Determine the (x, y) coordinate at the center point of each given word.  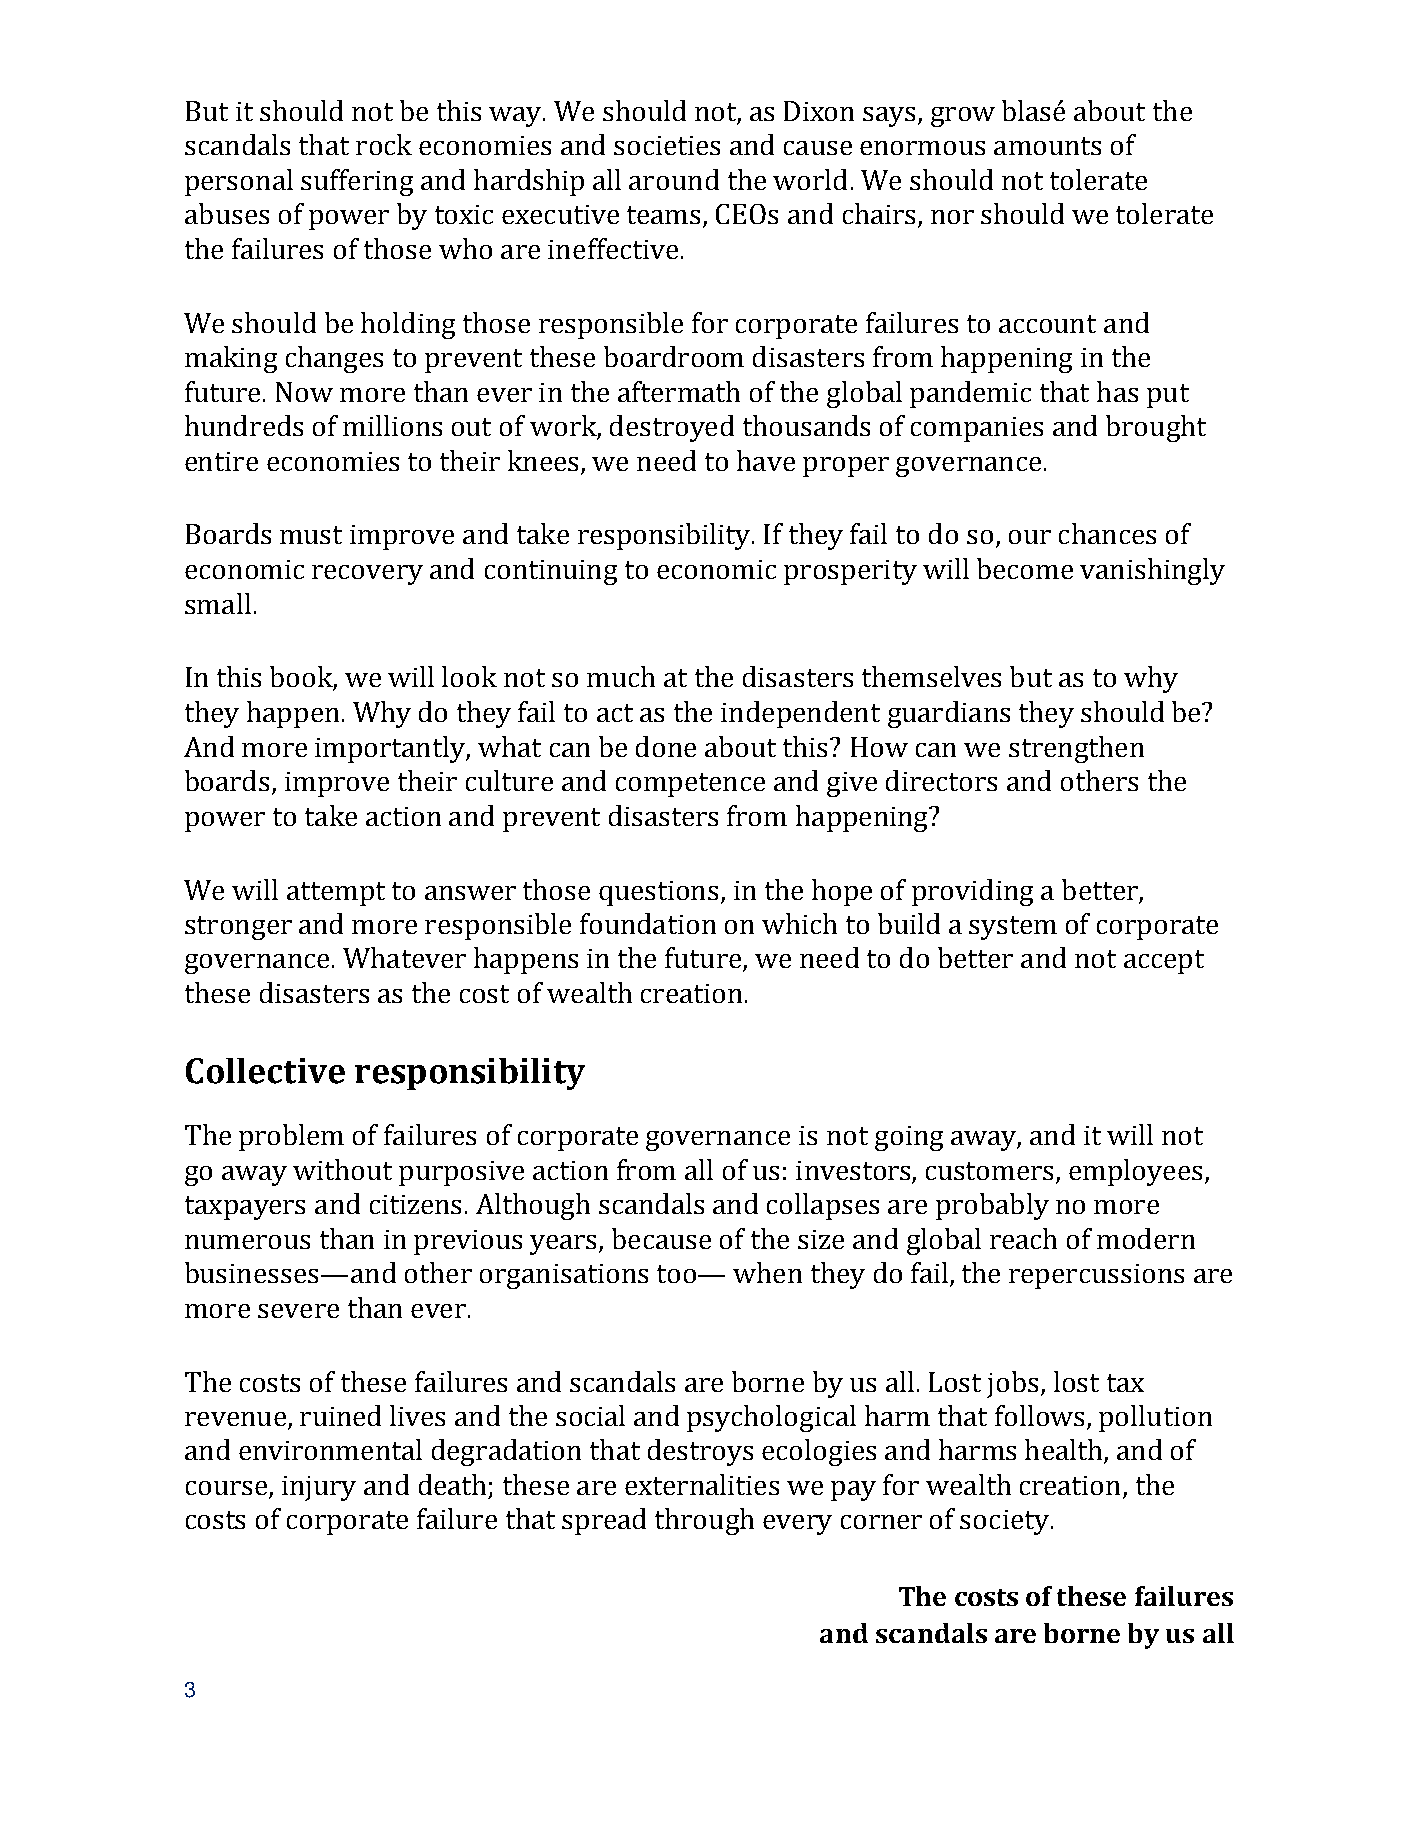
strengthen (1076, 749)
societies (667, 145)
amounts (1047, 146)
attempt (336, 894)
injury (319, 1488)
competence (690, 785)
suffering (357, 182)
